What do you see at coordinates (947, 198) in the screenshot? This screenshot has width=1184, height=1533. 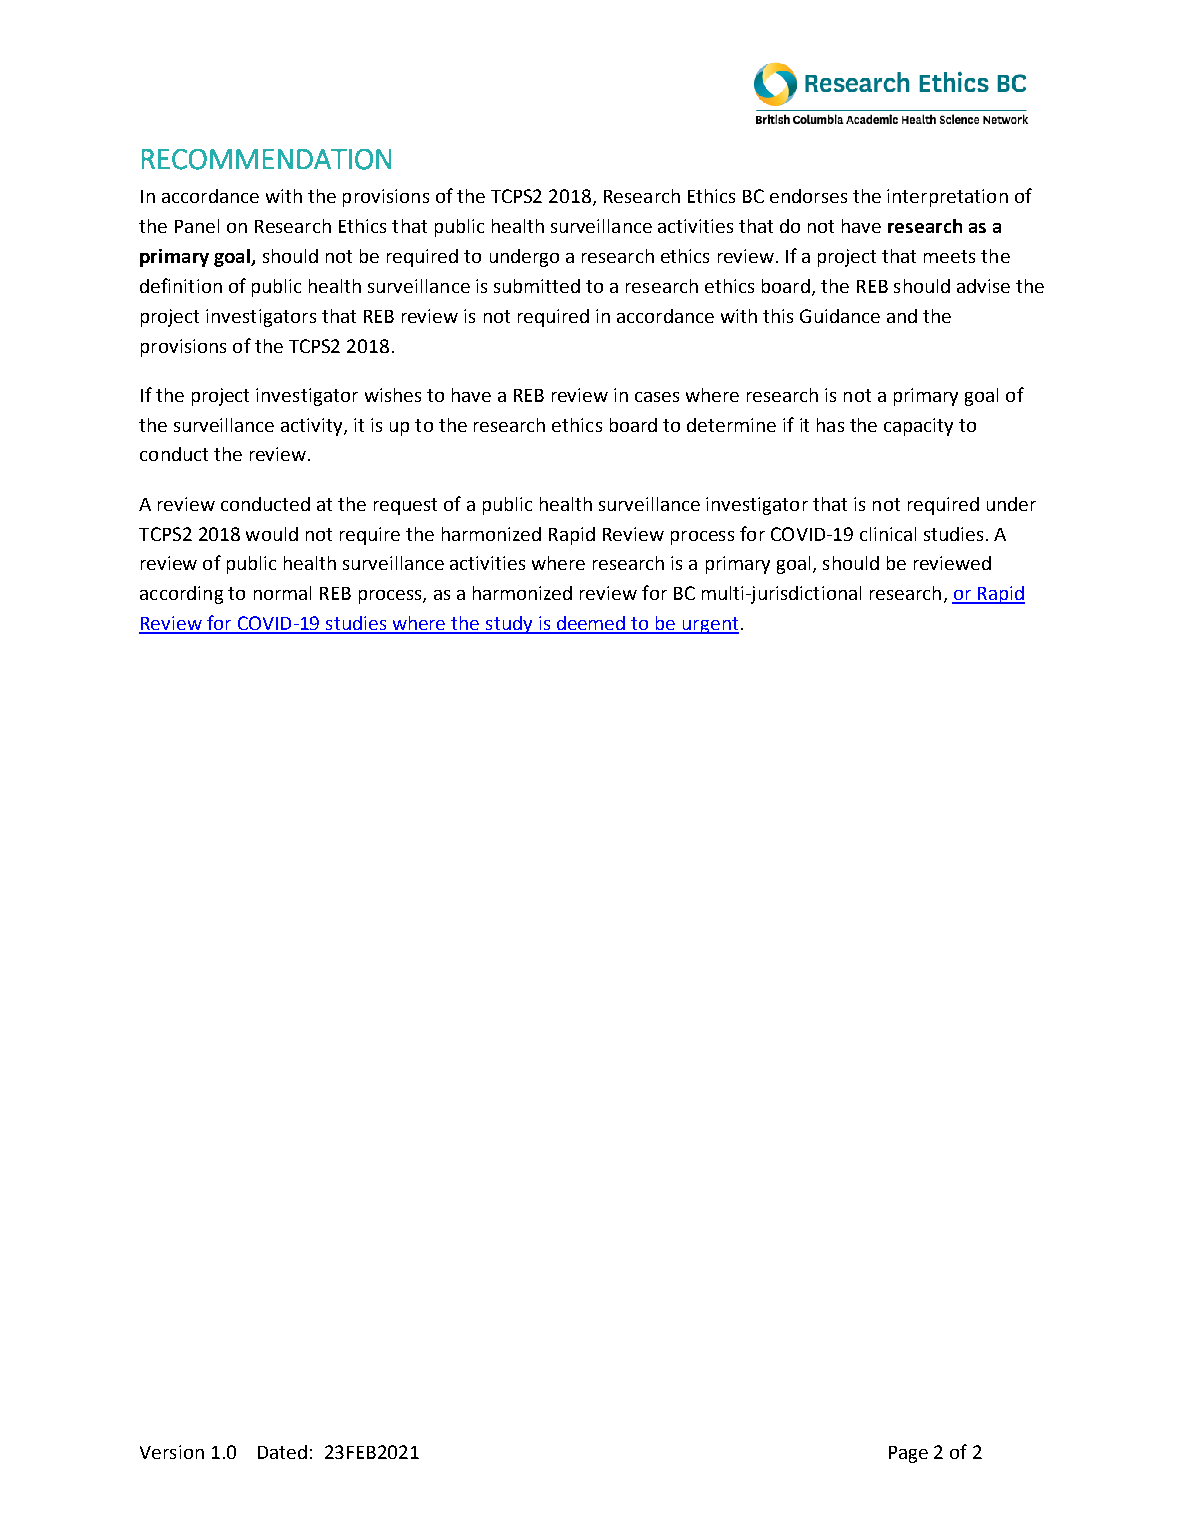 I see `interpretation` at bounding box center [947, 198].
